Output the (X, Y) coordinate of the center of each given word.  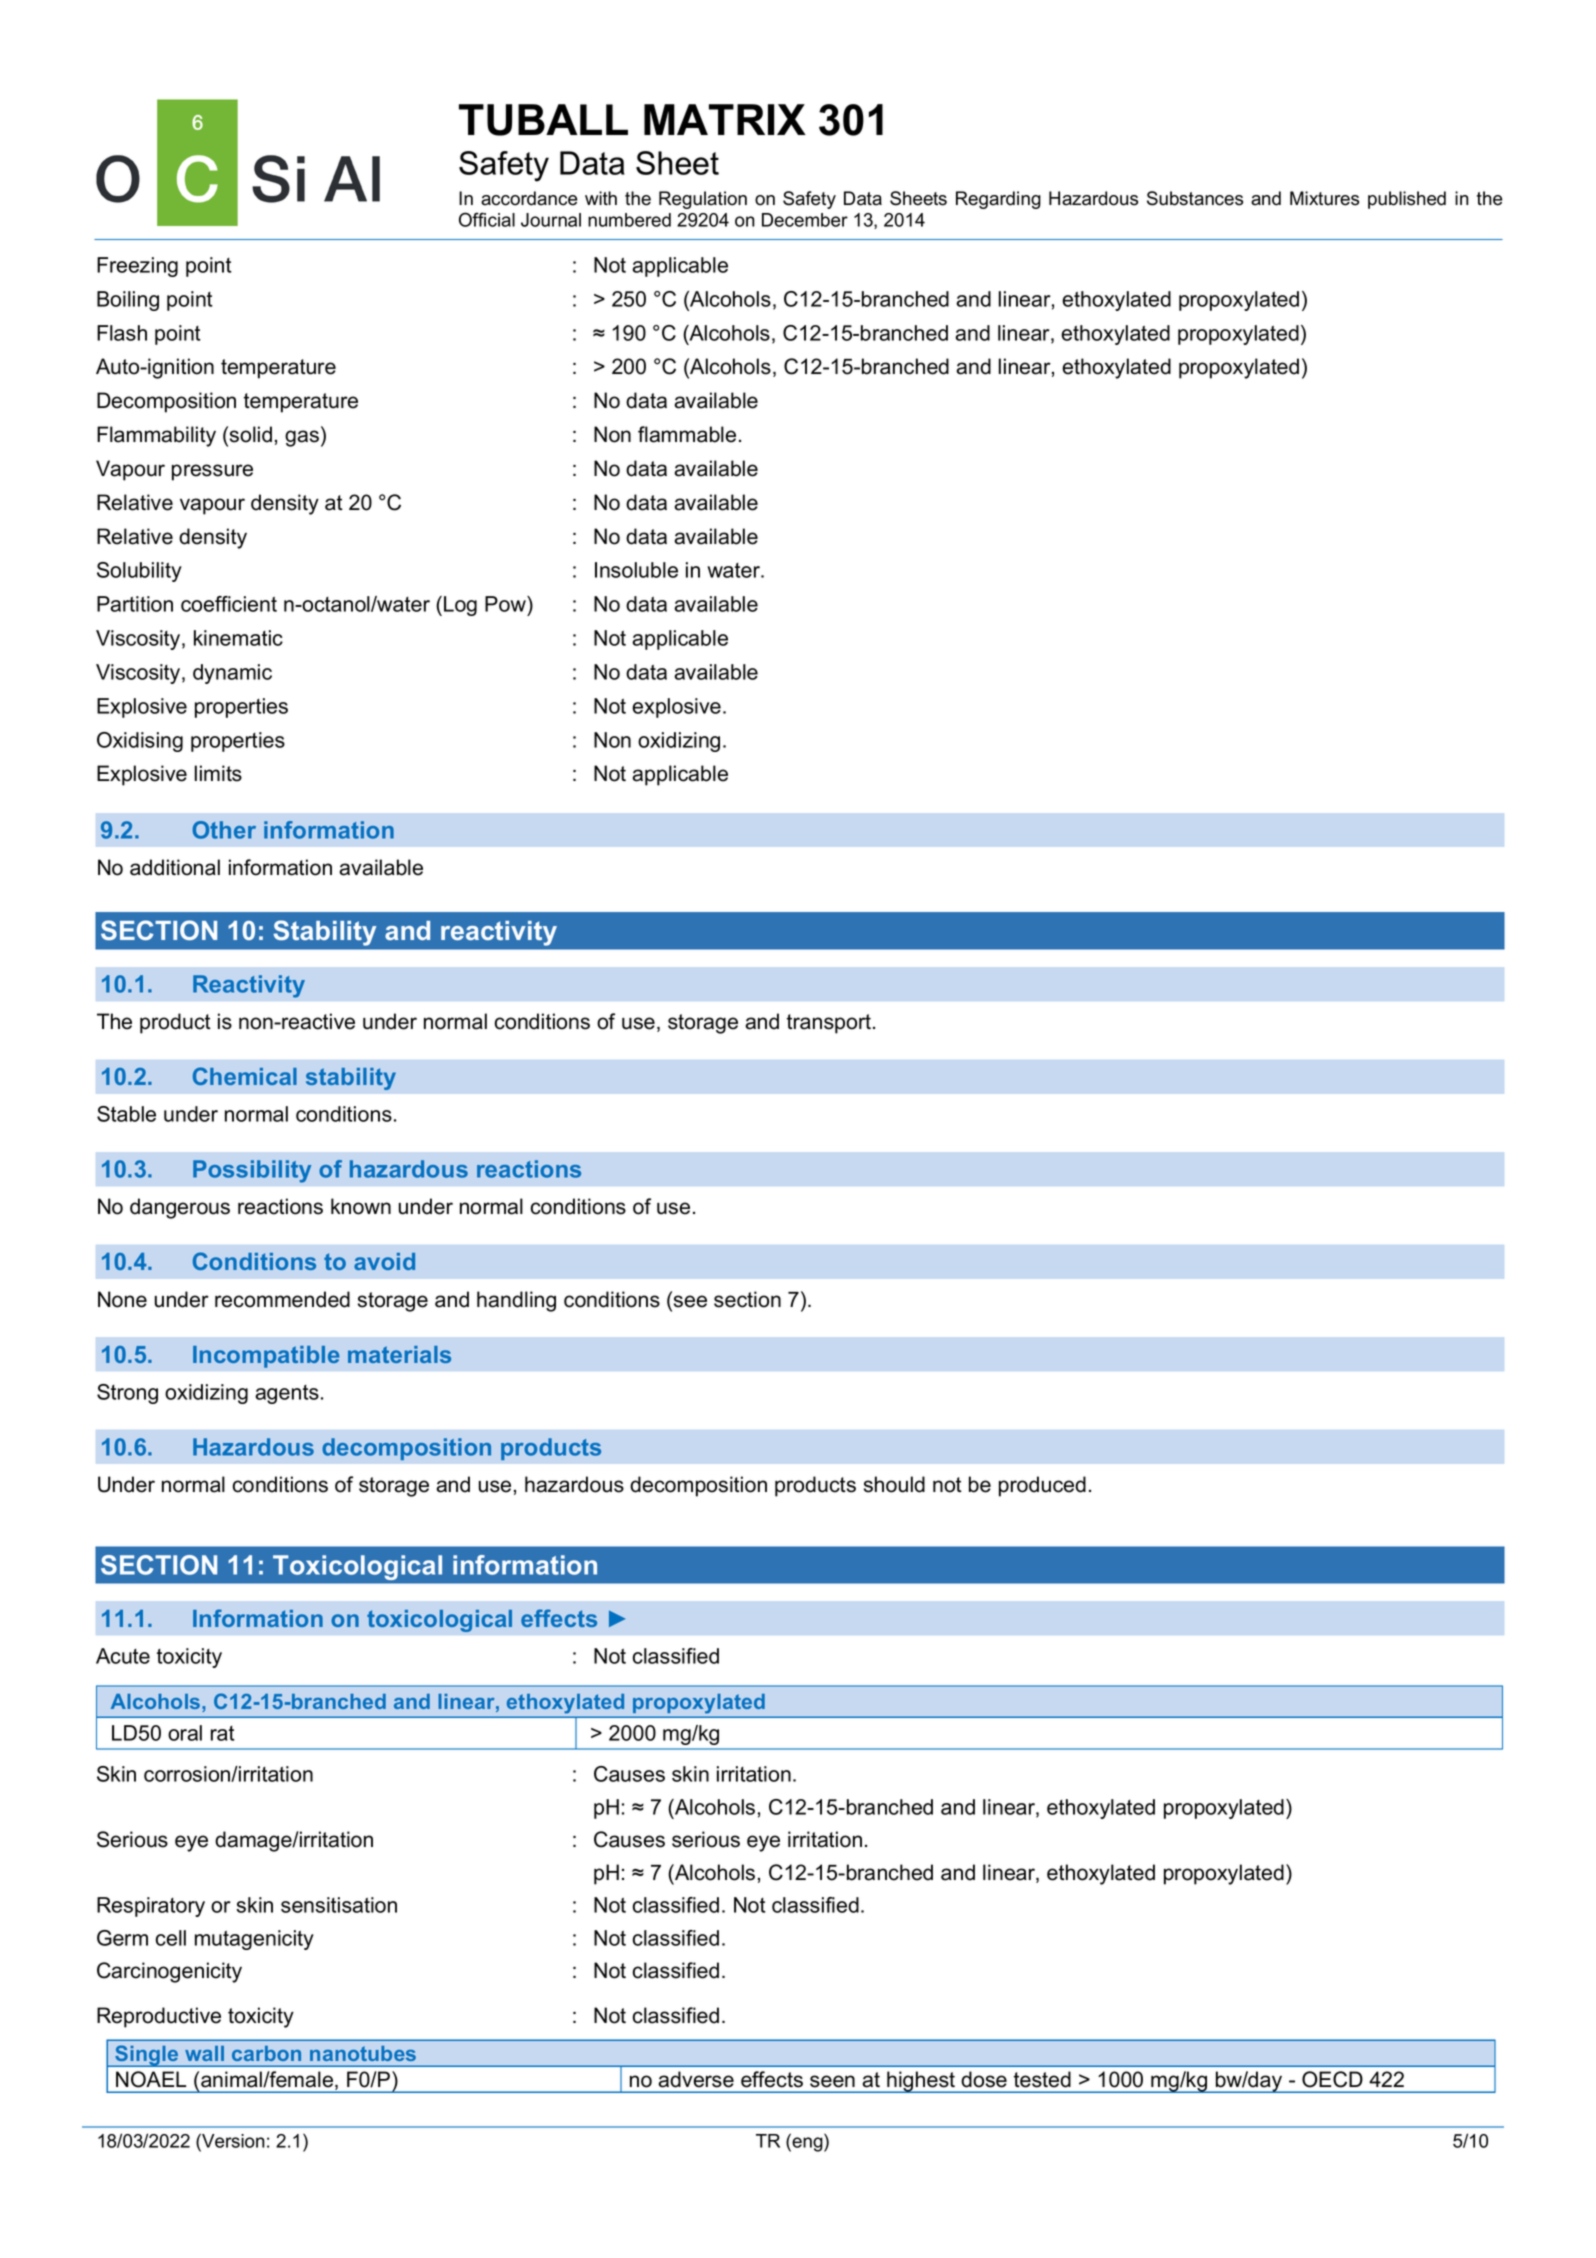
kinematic (238, 638)
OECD (1332, 2079)
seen (832, 2081)
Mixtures (1324, 198)
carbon (266, 2053)
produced (1042, 1486)
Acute (123, 1656)
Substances (1195, 198)
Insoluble (636, 570)
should (894, 1484)
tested (1042, 2079)
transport (830, 1024)
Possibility (252, 1171)
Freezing (137, 267)
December (805, 220)
